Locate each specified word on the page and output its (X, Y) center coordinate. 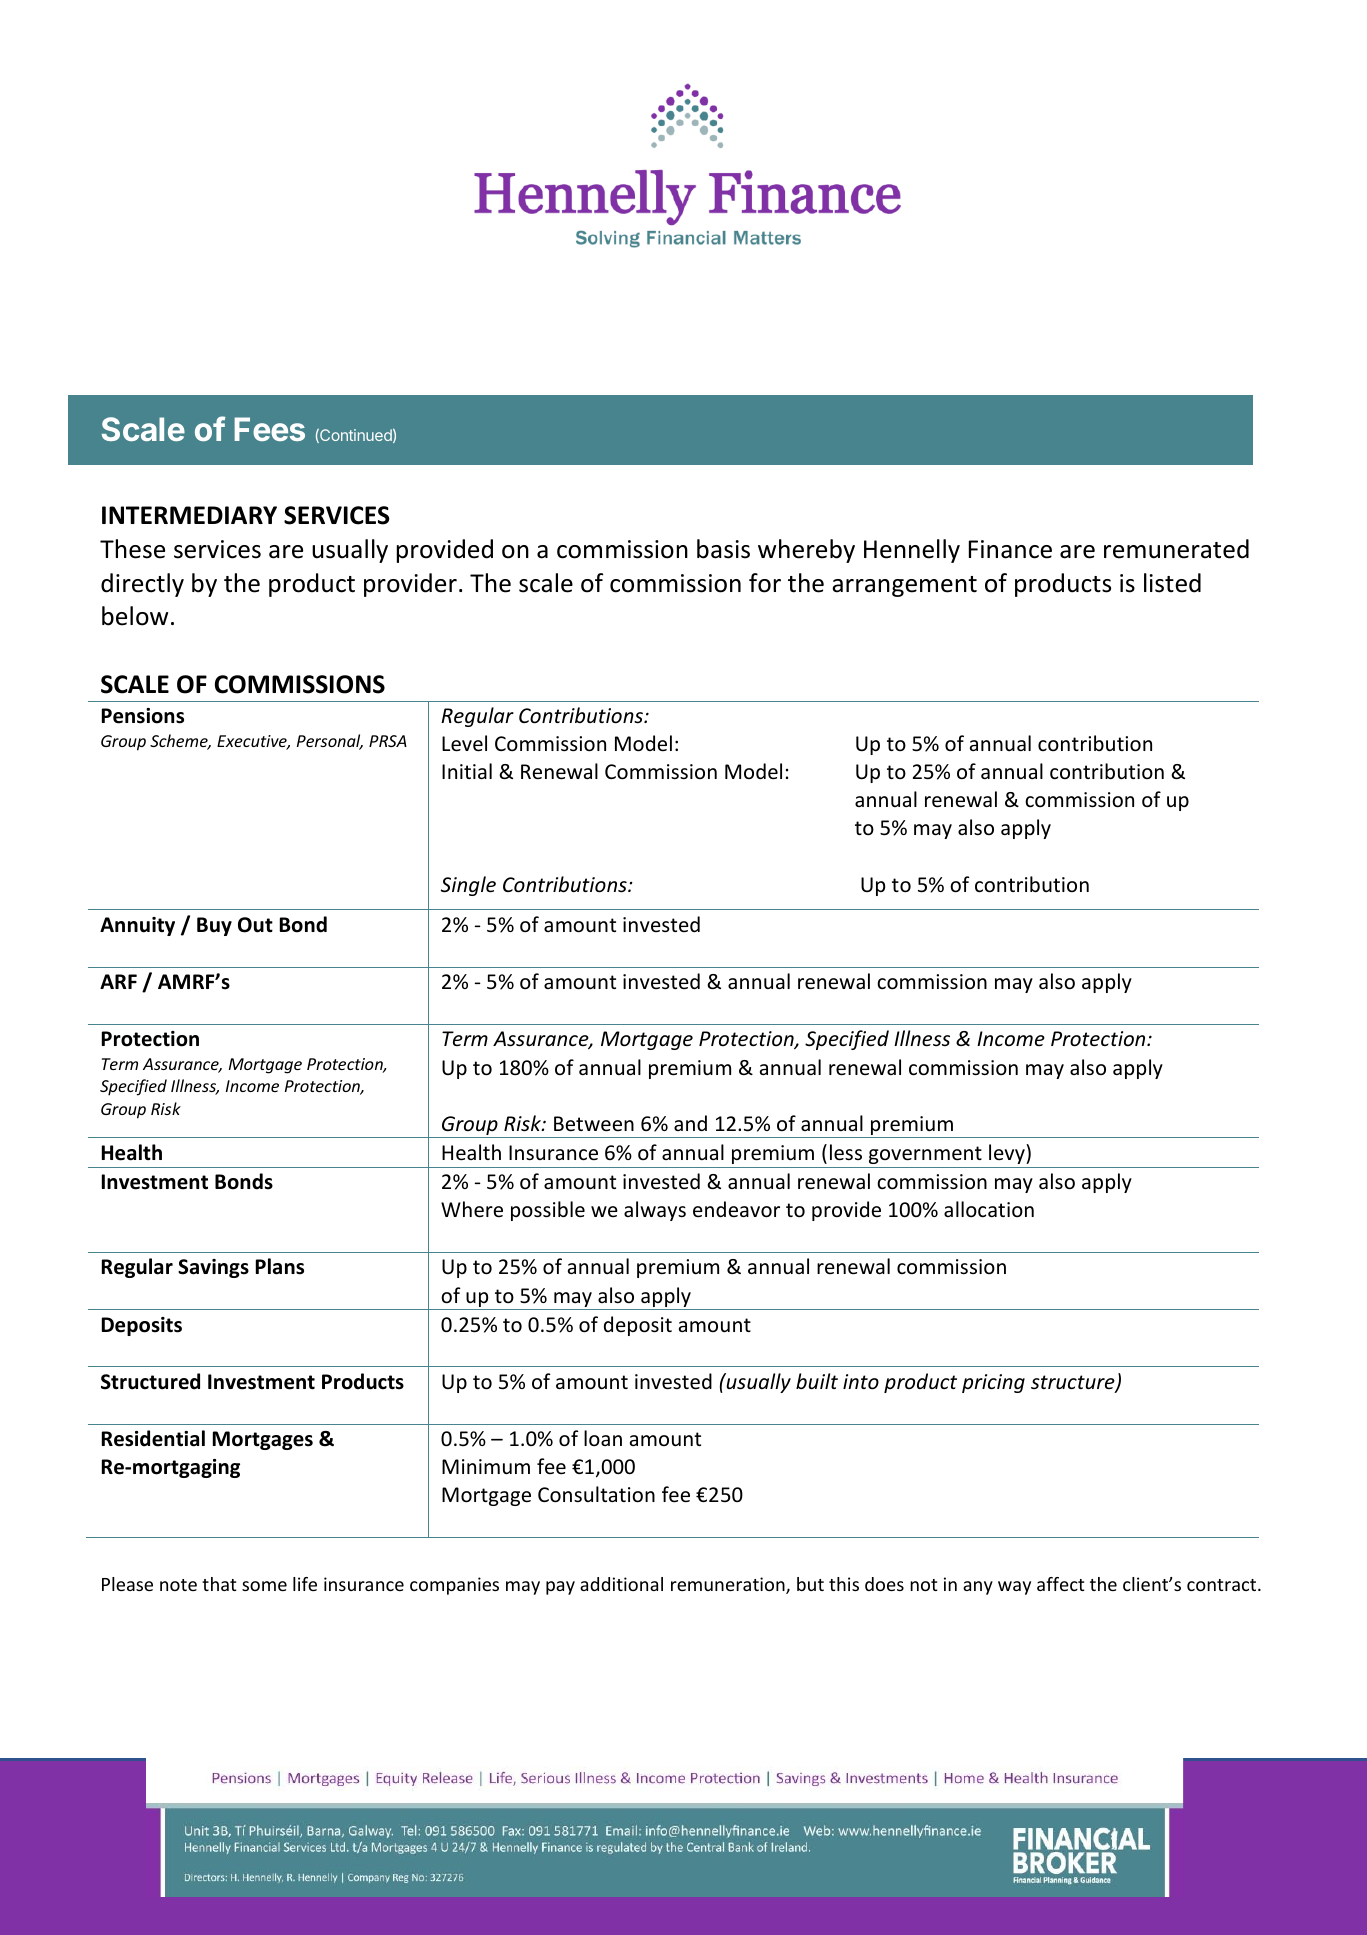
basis (723, 549)
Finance (1010, 549)
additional (621, 1584)
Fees (269, 429)
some (264, 1586)
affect (1060, 1584)
